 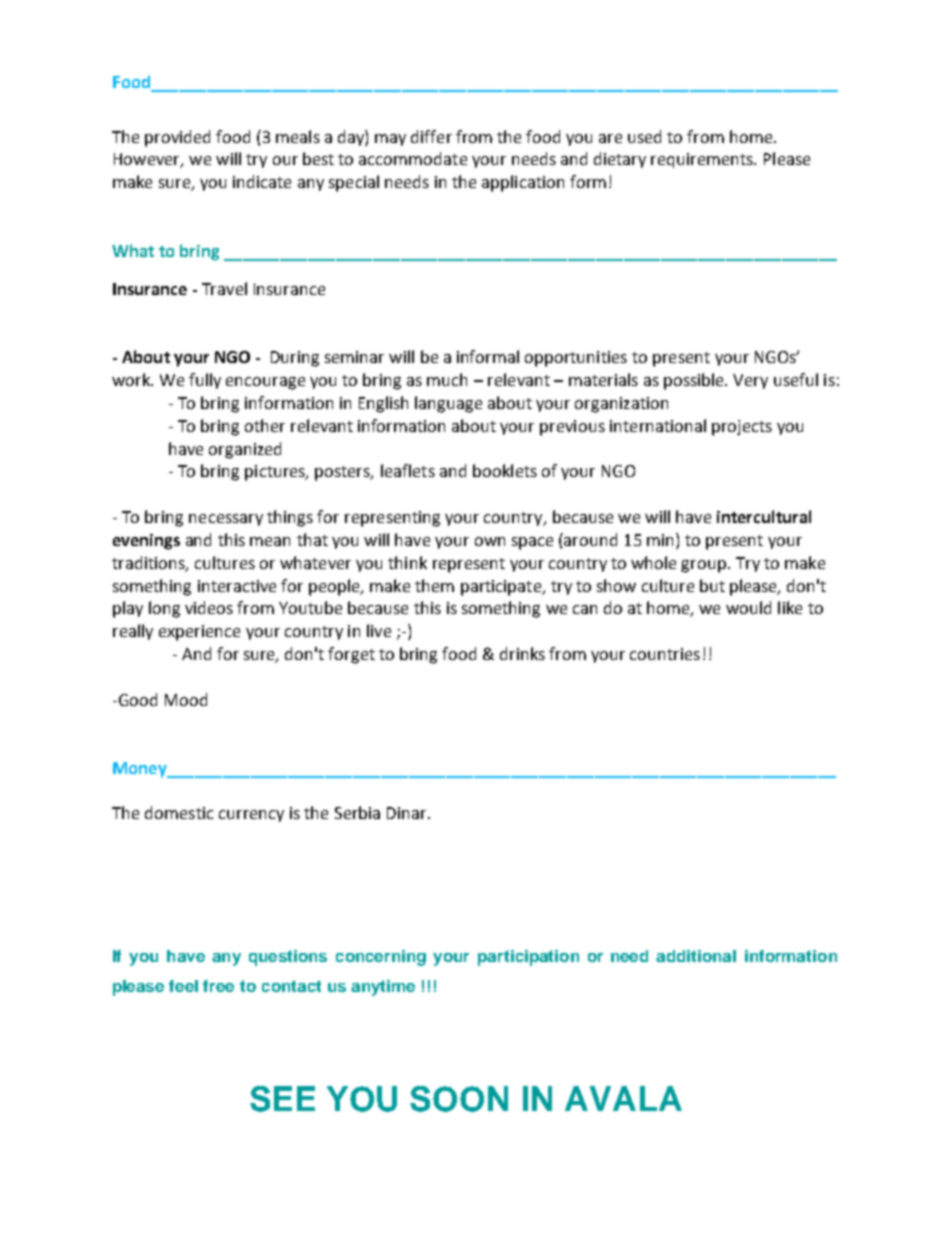 What do you see at coordinates (703, 160) in the image?
I see `requirements` at bounding box center [703, 160].
